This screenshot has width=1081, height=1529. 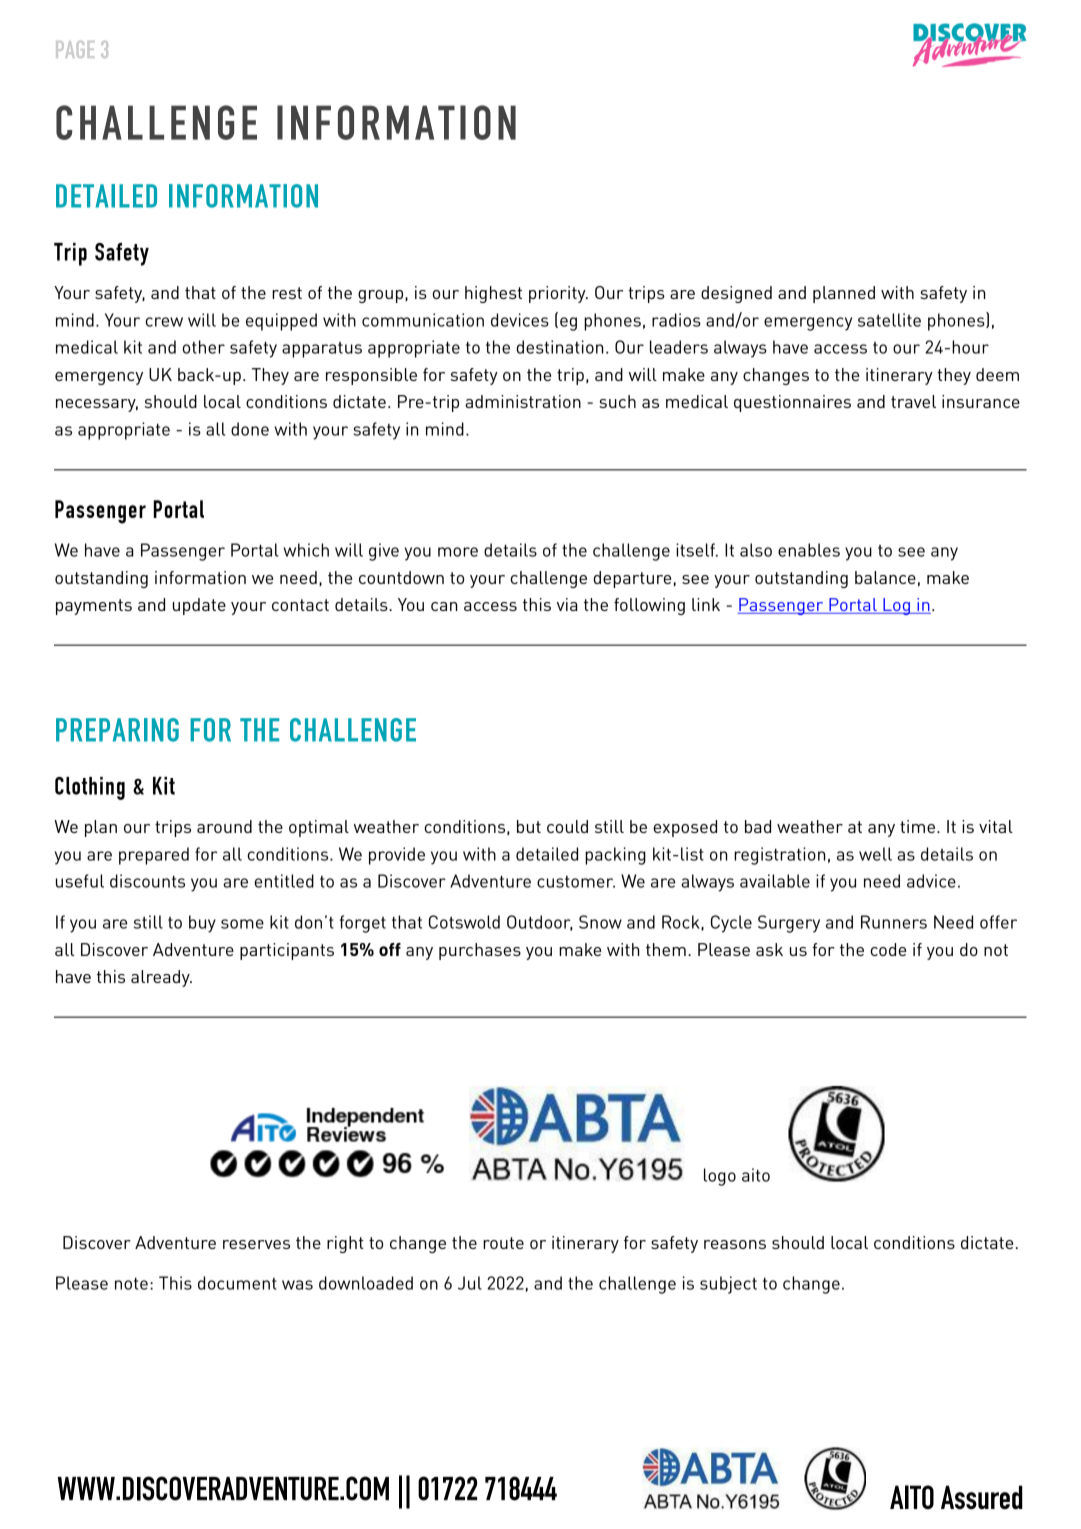 What do you see at coordinates (470, 1283) in the screenshot?
I see `Jul` at bounding box center [470, 1283].
